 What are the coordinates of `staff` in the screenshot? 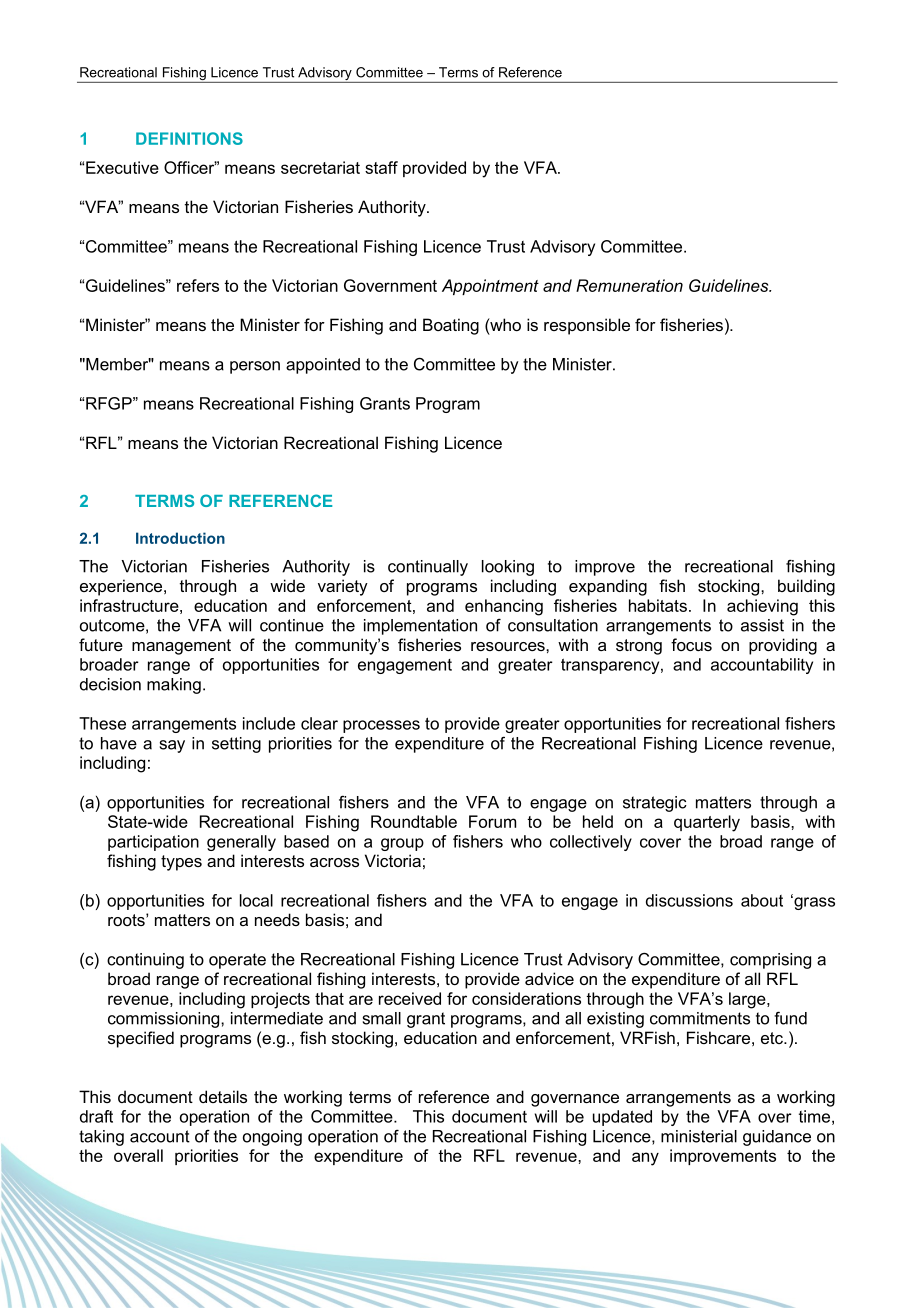 It's located at (381, 167).
